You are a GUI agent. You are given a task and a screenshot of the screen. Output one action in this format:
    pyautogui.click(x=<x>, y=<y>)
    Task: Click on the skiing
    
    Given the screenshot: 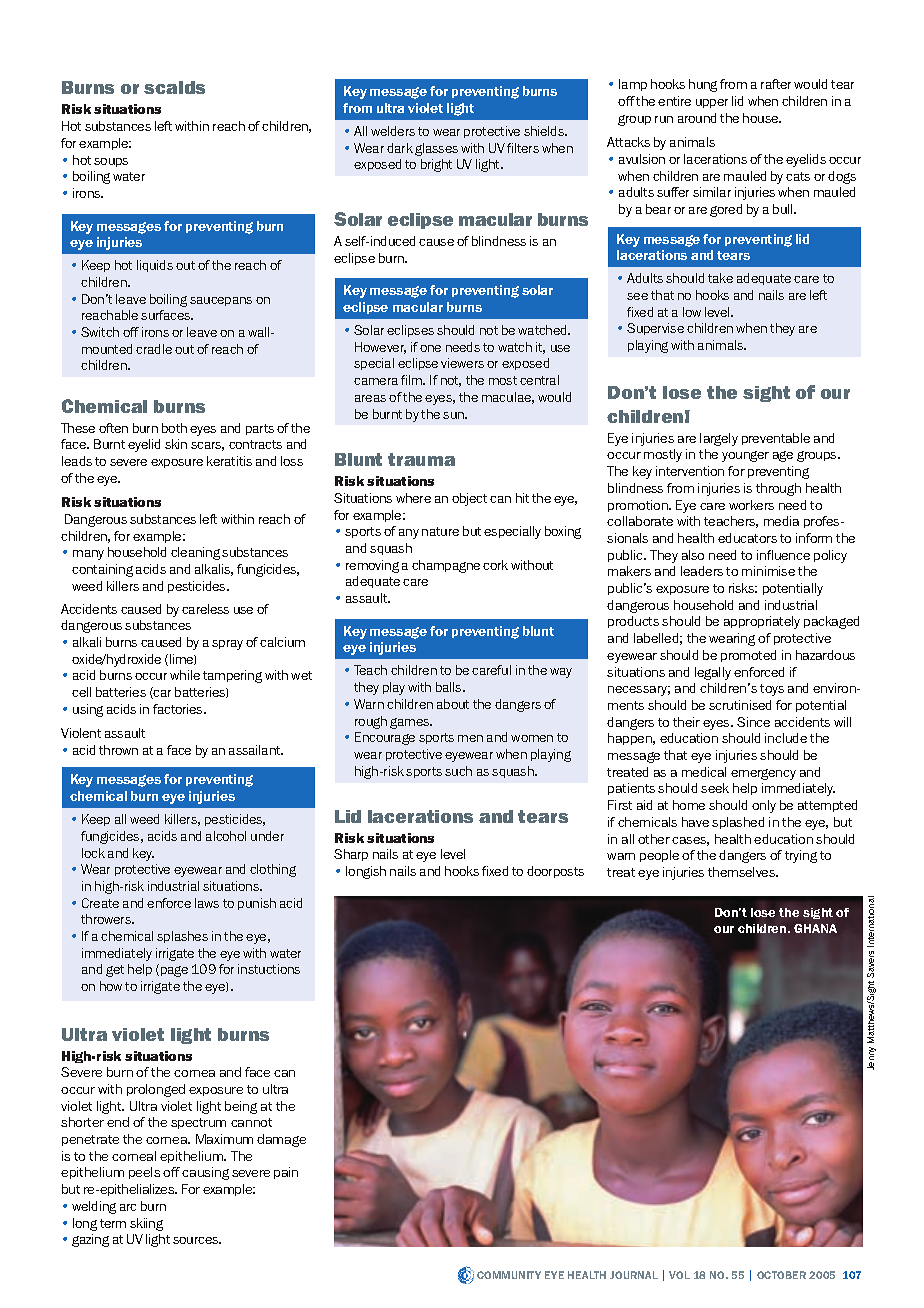 What is the action you would take?
    pyautogui.click(x=146, y=1224)
